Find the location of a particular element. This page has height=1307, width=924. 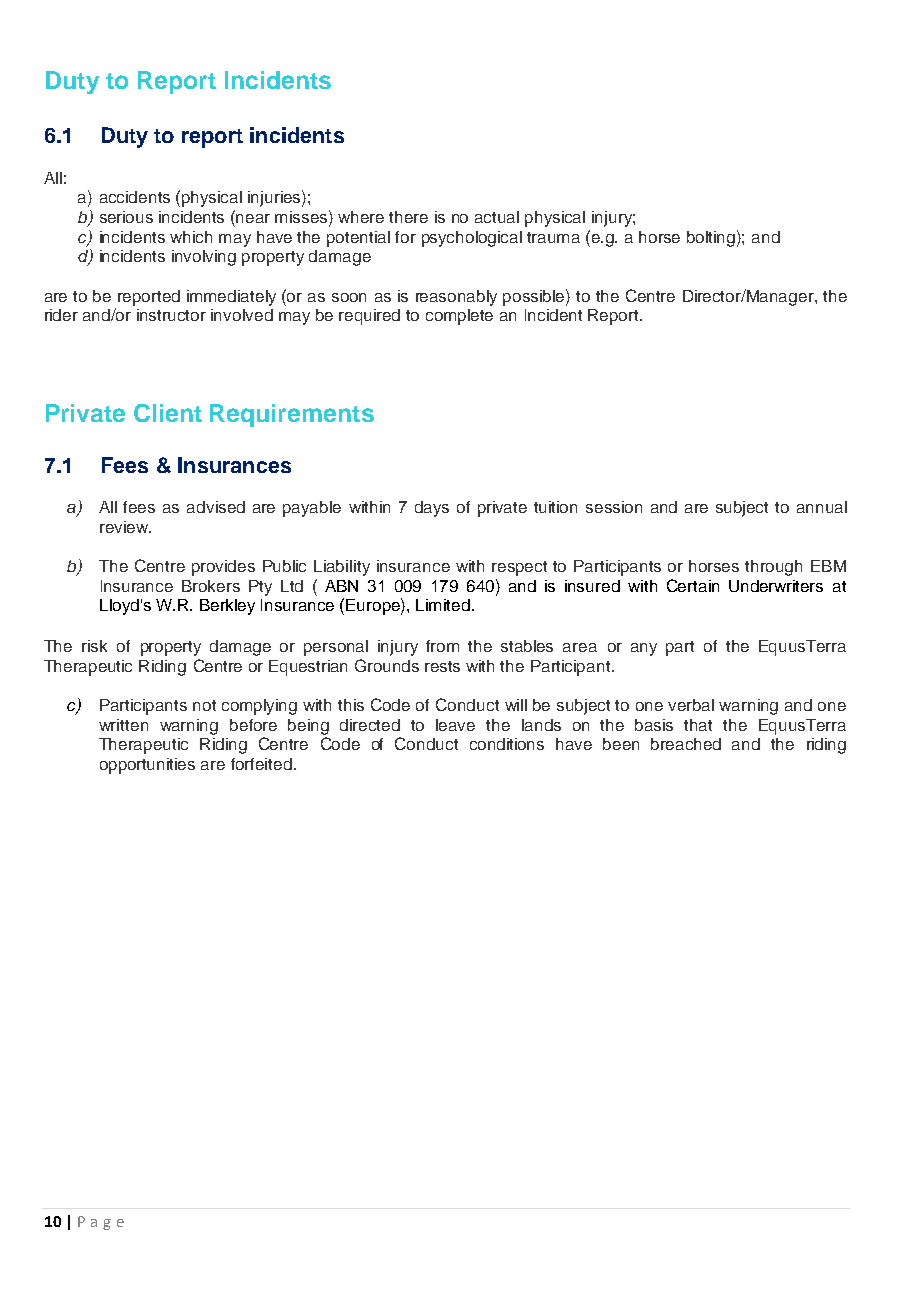

complete is located at coordinates (459, 317).
